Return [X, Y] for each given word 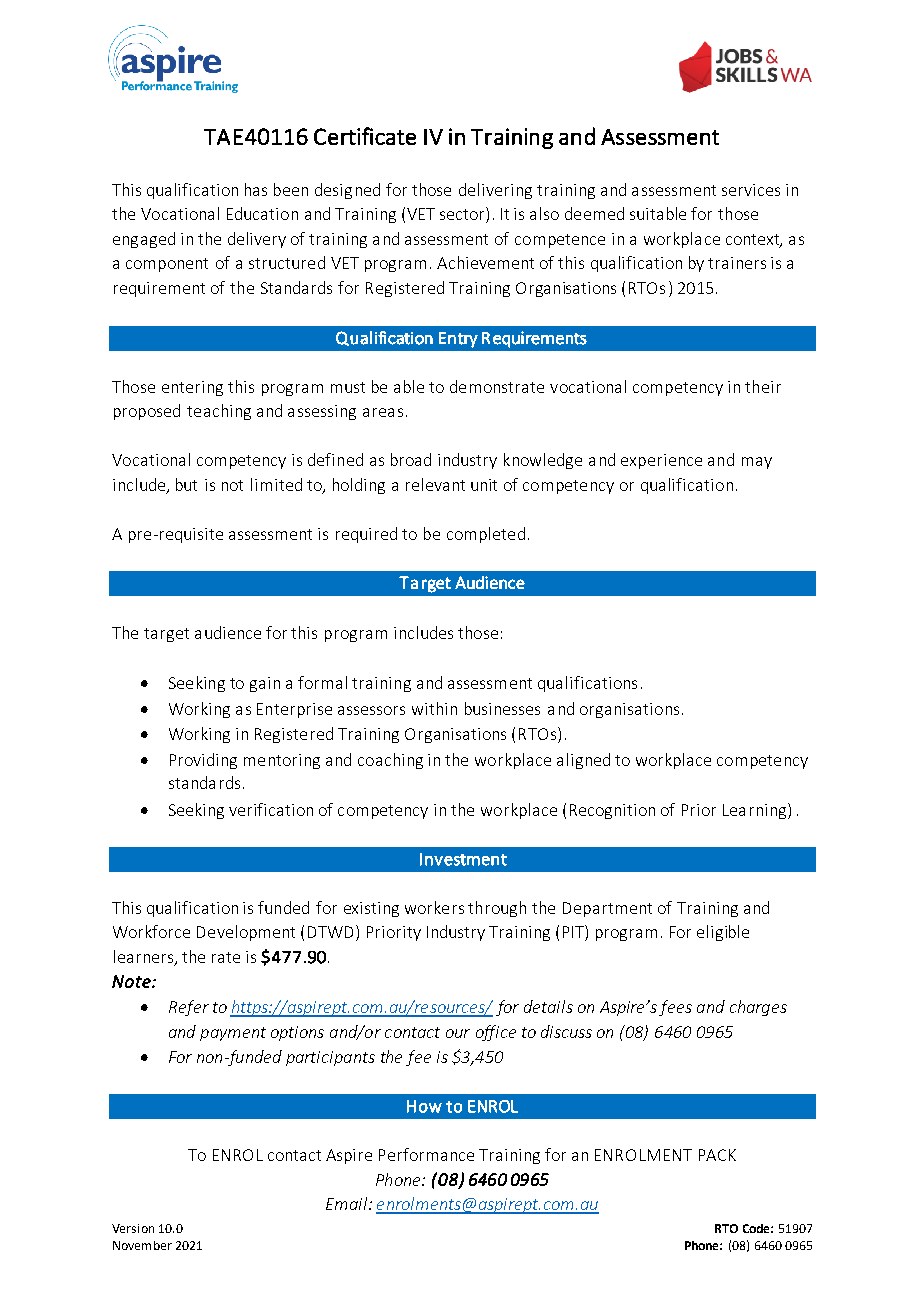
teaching [219, 412]
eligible [723, 933]
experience [661, 461]
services [751, 190]
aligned [583, 761]
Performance [426, 1154]
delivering [495, 191]
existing [371, 909]
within [434, 708]
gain [265, 684]
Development [246, 933]
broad [411, 459]
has [256, 189]
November [142, 1245]
